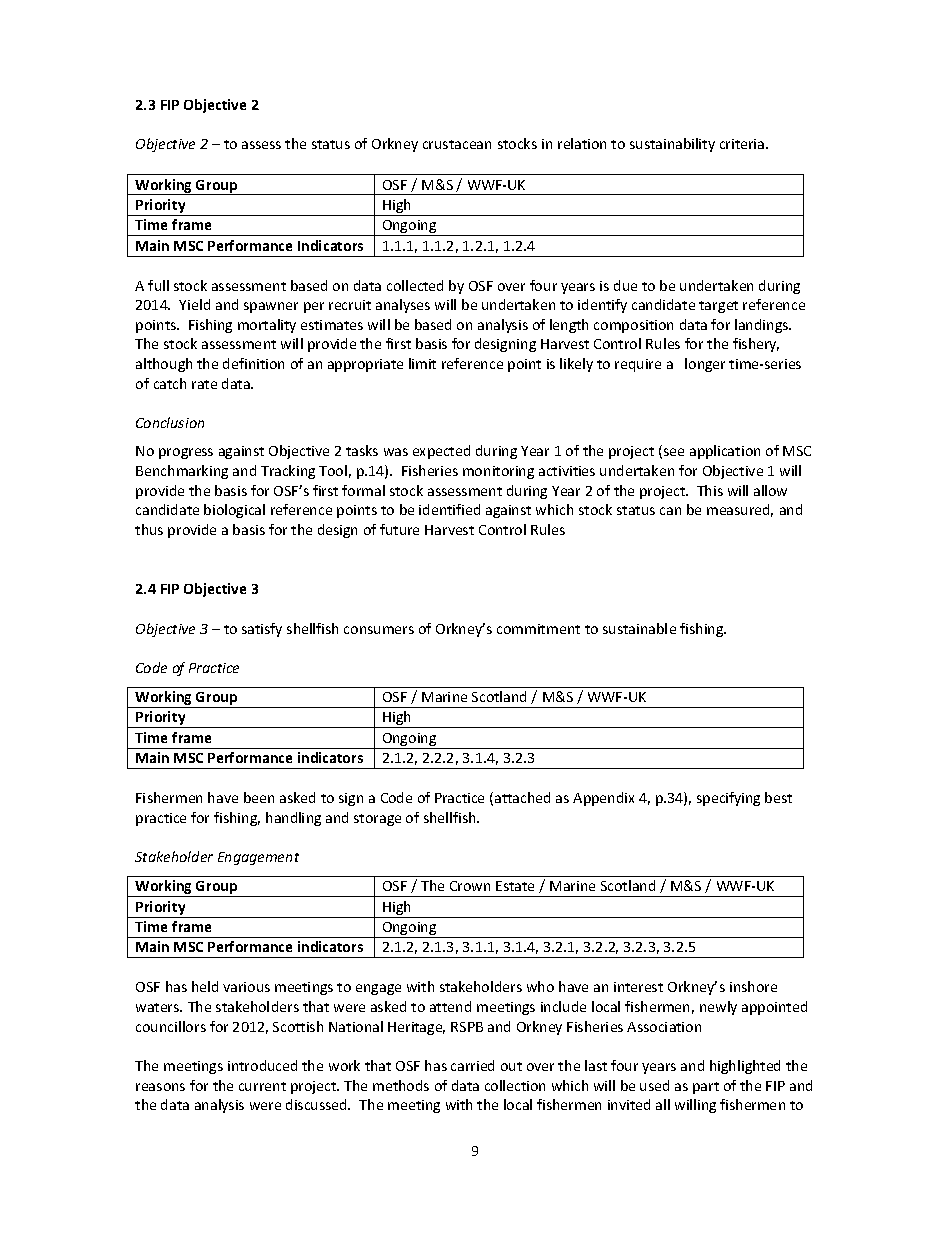 The height and width of the image is (1233, 952). I want to click on carried, so click(472, 1065).
